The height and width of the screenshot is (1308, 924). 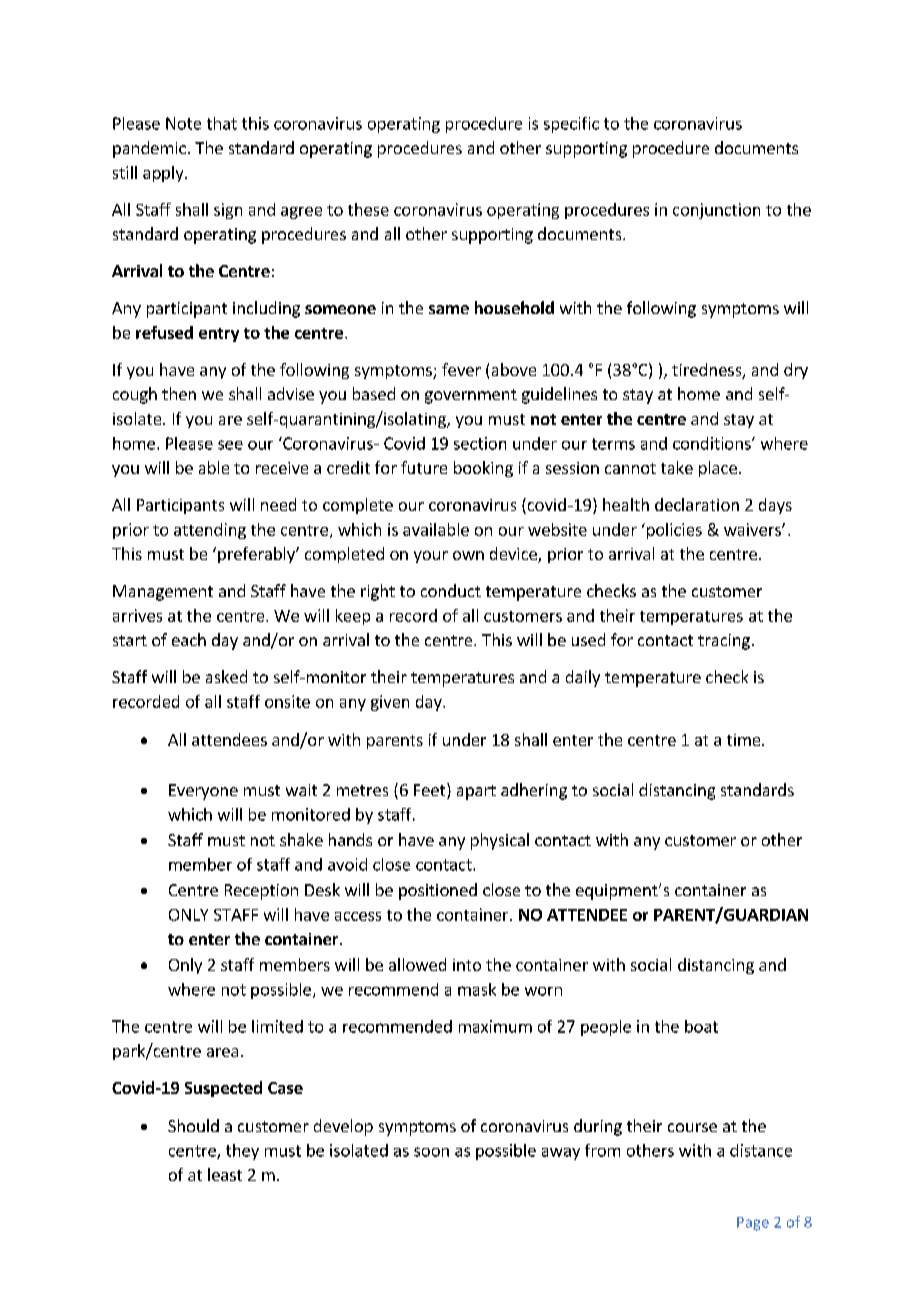 What do you see at coordinates (225, 1174) in the screenshot?
I see `least` at bounding box center [225, 1174].
